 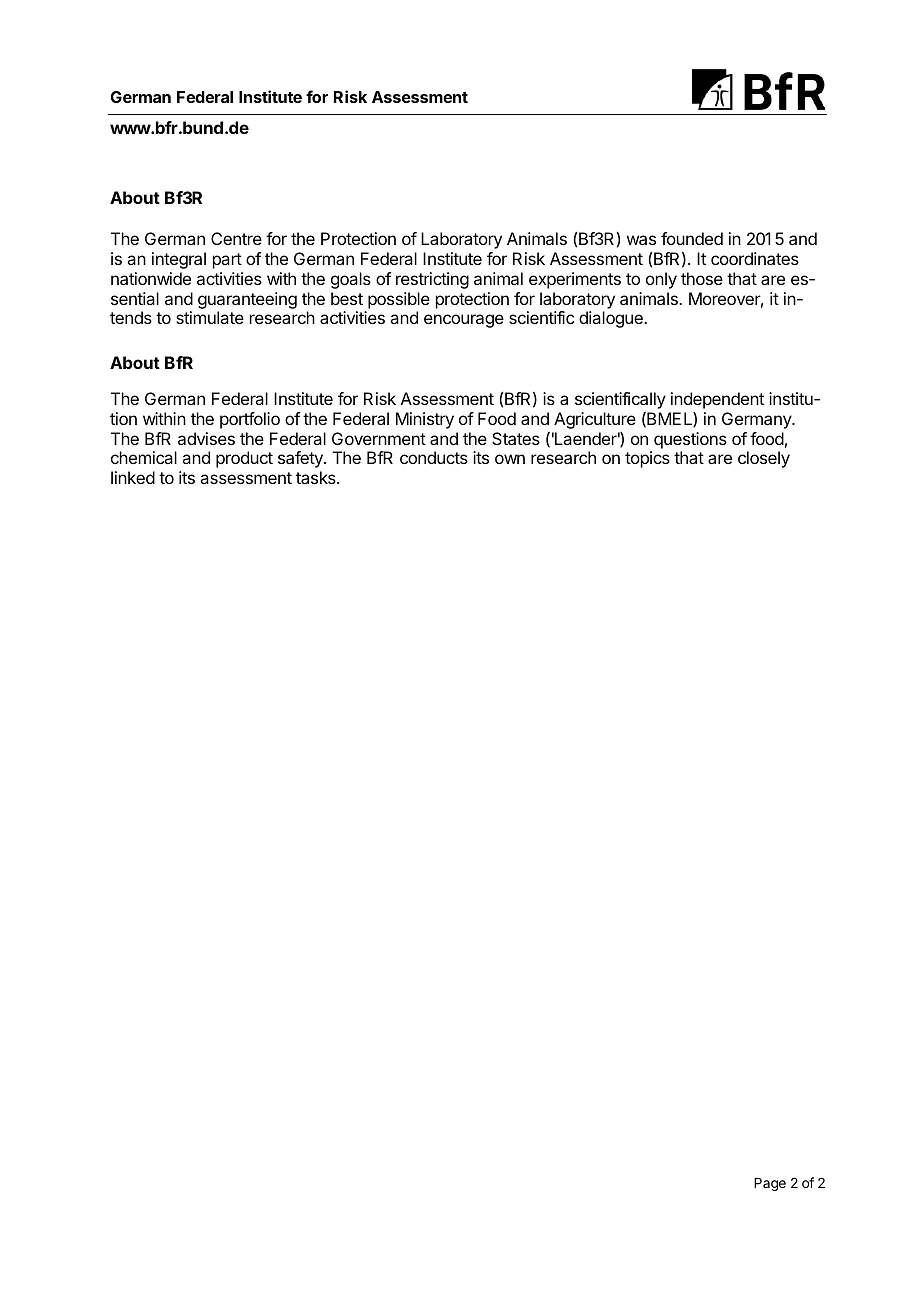 I want to click on part, so click(x=227, y=261).
